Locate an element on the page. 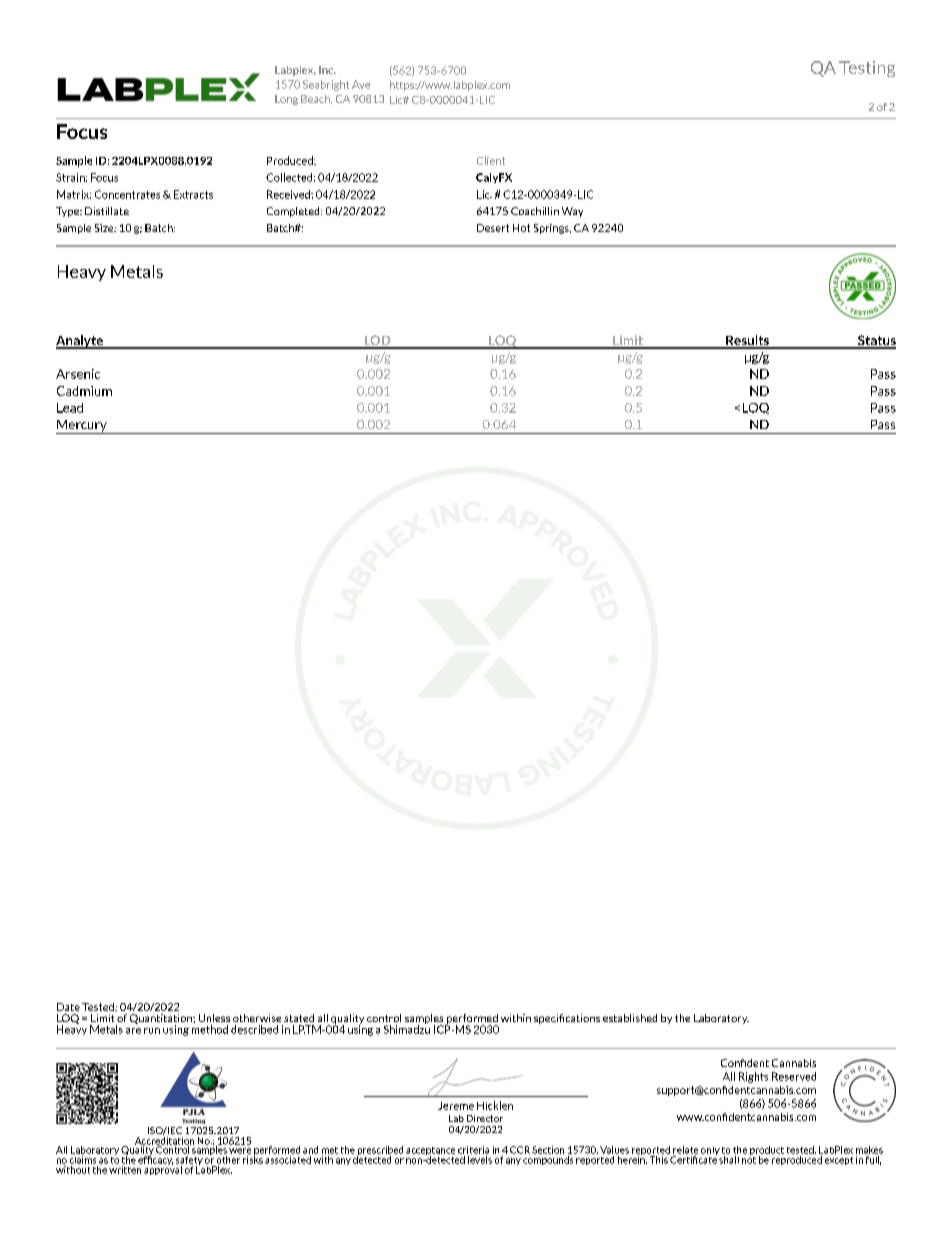  product is located at coordinates (767, 1152).
